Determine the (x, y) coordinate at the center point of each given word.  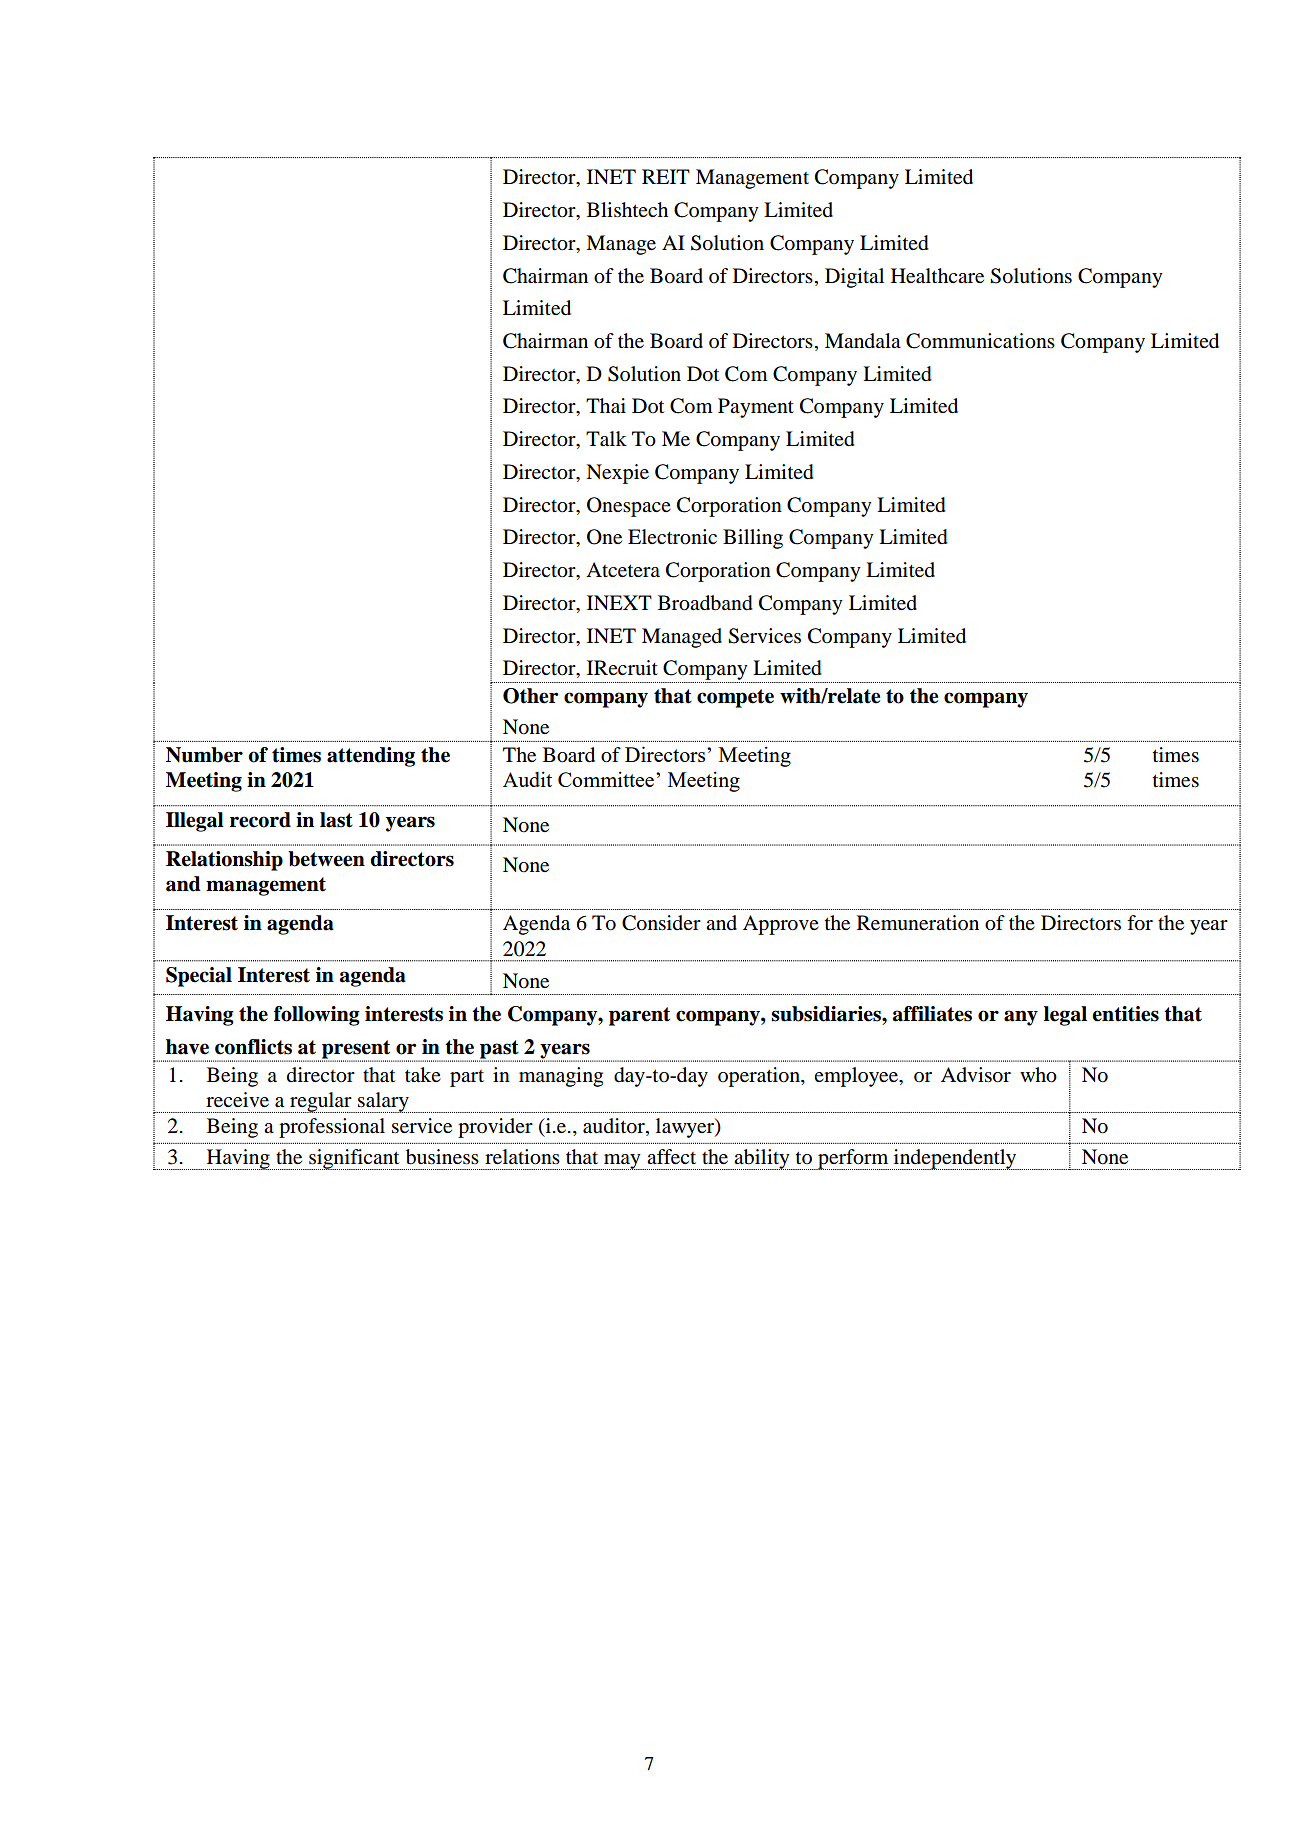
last (336, 820)
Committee (606, 779)
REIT (666, 176)
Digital (854, 278)
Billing (753, 539)
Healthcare (937, 276)
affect (671, 1157)
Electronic (672, 537)
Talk (606, 439)
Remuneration (918, 923)
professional (332, 1128)
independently (955, 1159)
